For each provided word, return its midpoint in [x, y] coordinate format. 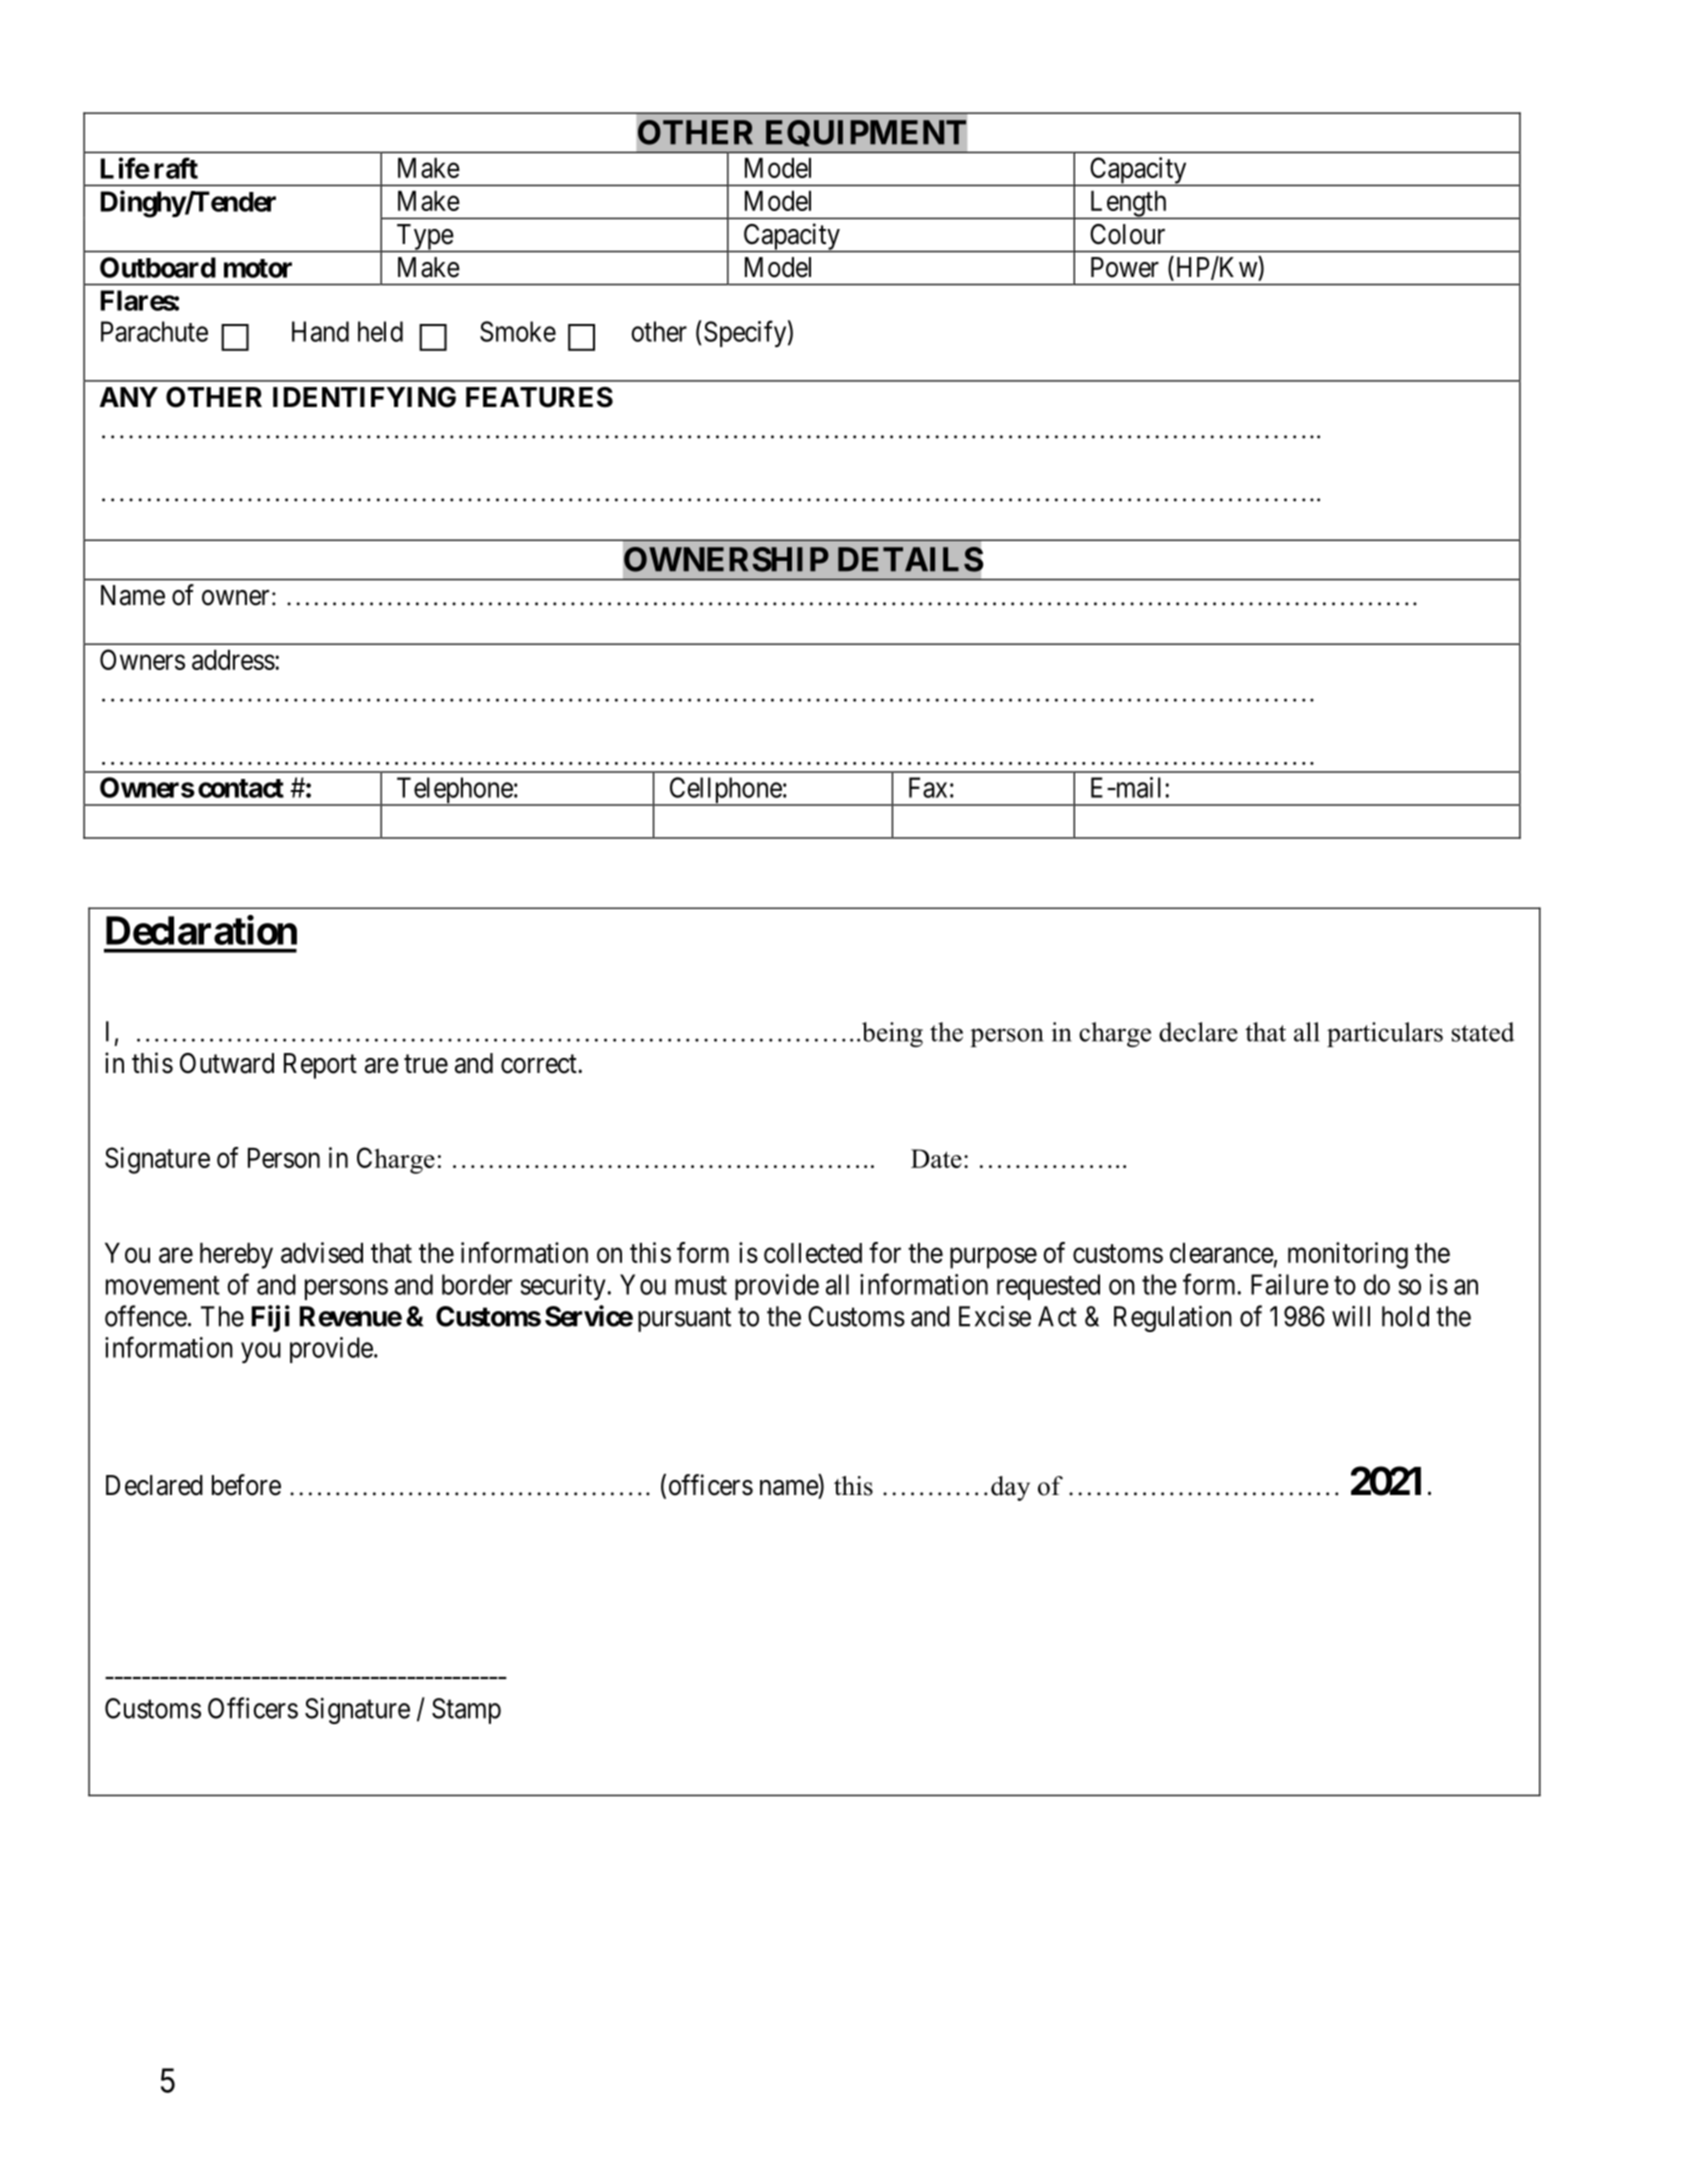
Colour [1127, 234]
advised [322, 1252]
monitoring [1348, 1255]
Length [1128, 205]
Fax [928, 787]
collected [813, 1253]
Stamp [466, 1711]
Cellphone [725, 791]
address [233, 660]
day [1010, 1488]
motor [258, 268]
